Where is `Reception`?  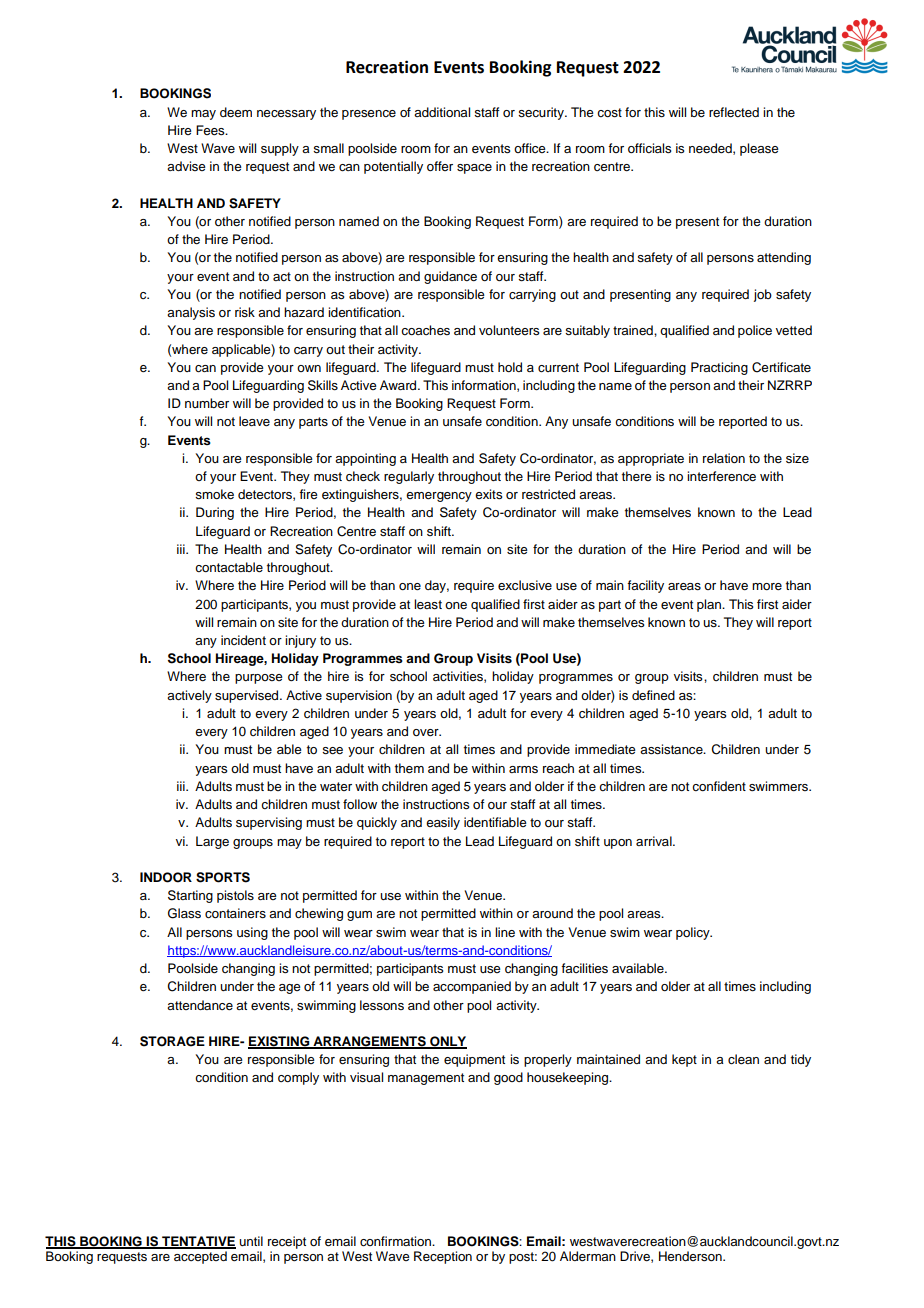
Reception is located at coordinates (443, 1257).
